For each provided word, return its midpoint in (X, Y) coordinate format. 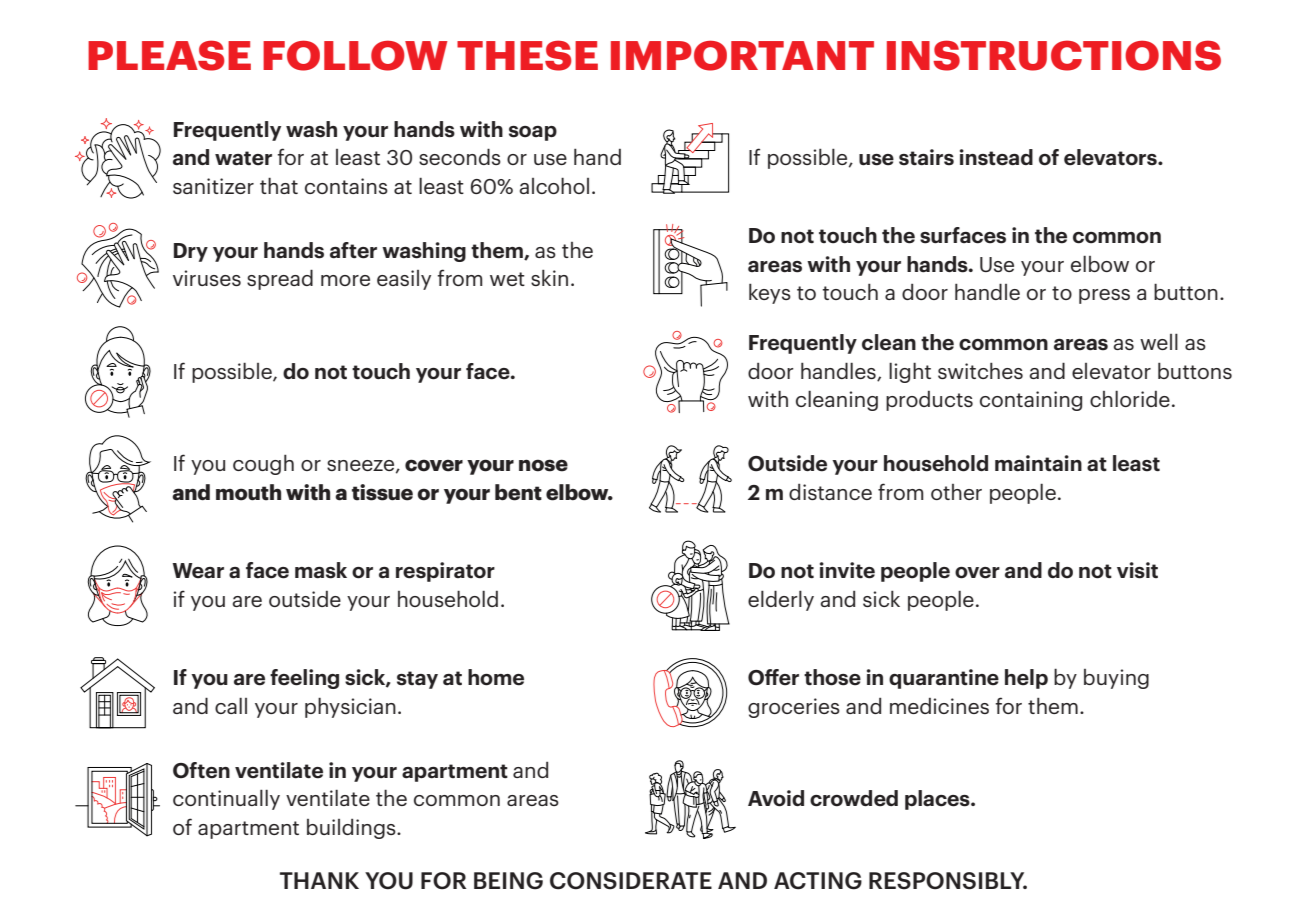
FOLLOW (355, 55)
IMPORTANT (742, 55)
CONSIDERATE (631, 881)
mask (321, 570)
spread (280, 279)
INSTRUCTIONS (1054, 55)
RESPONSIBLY (948, 881)
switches (980, 370)
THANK (319, 880)
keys (770, 293)
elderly (781, 600)
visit (1137, 570)
